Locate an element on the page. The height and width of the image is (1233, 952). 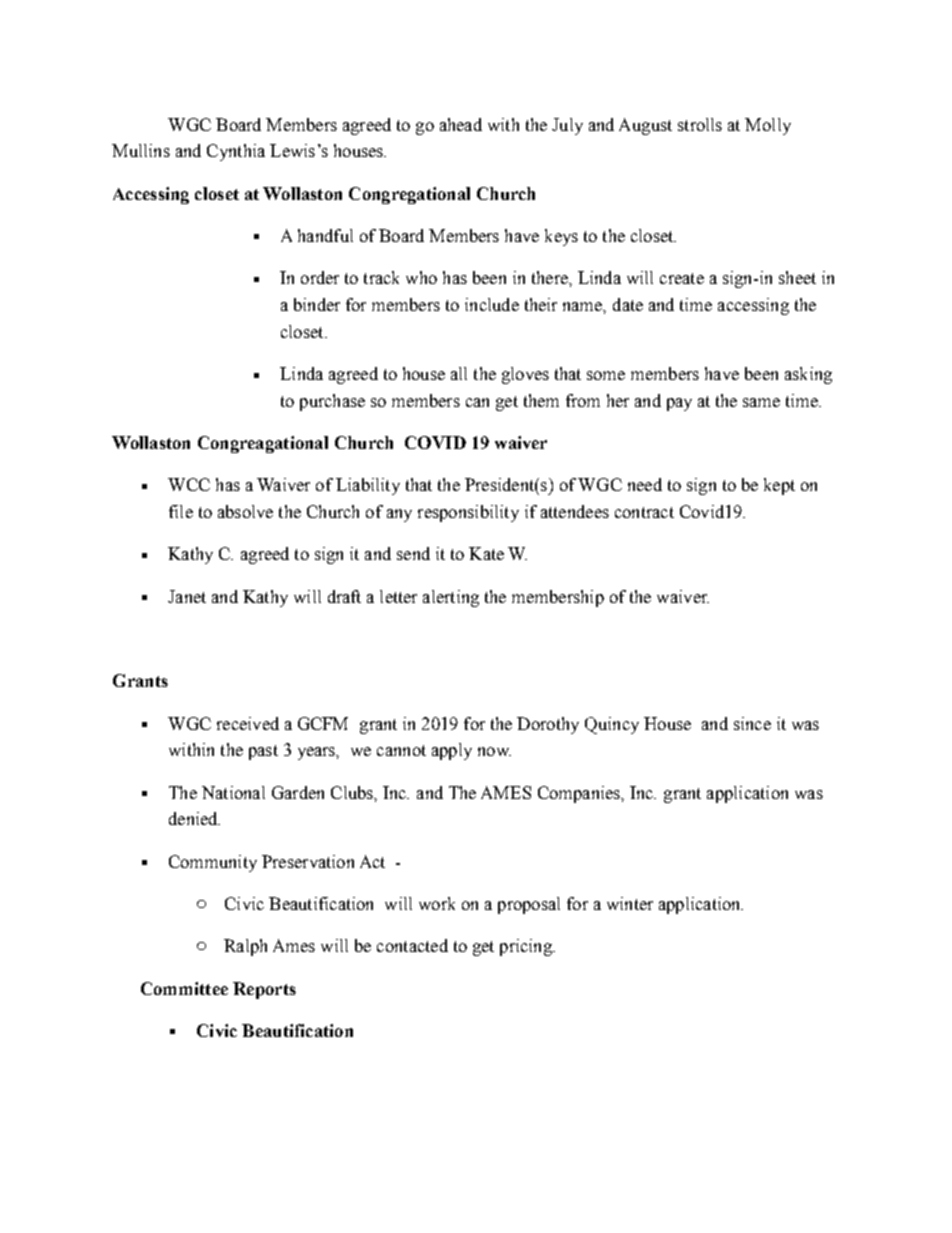
Ralph is located at coordinates (245, 947).
